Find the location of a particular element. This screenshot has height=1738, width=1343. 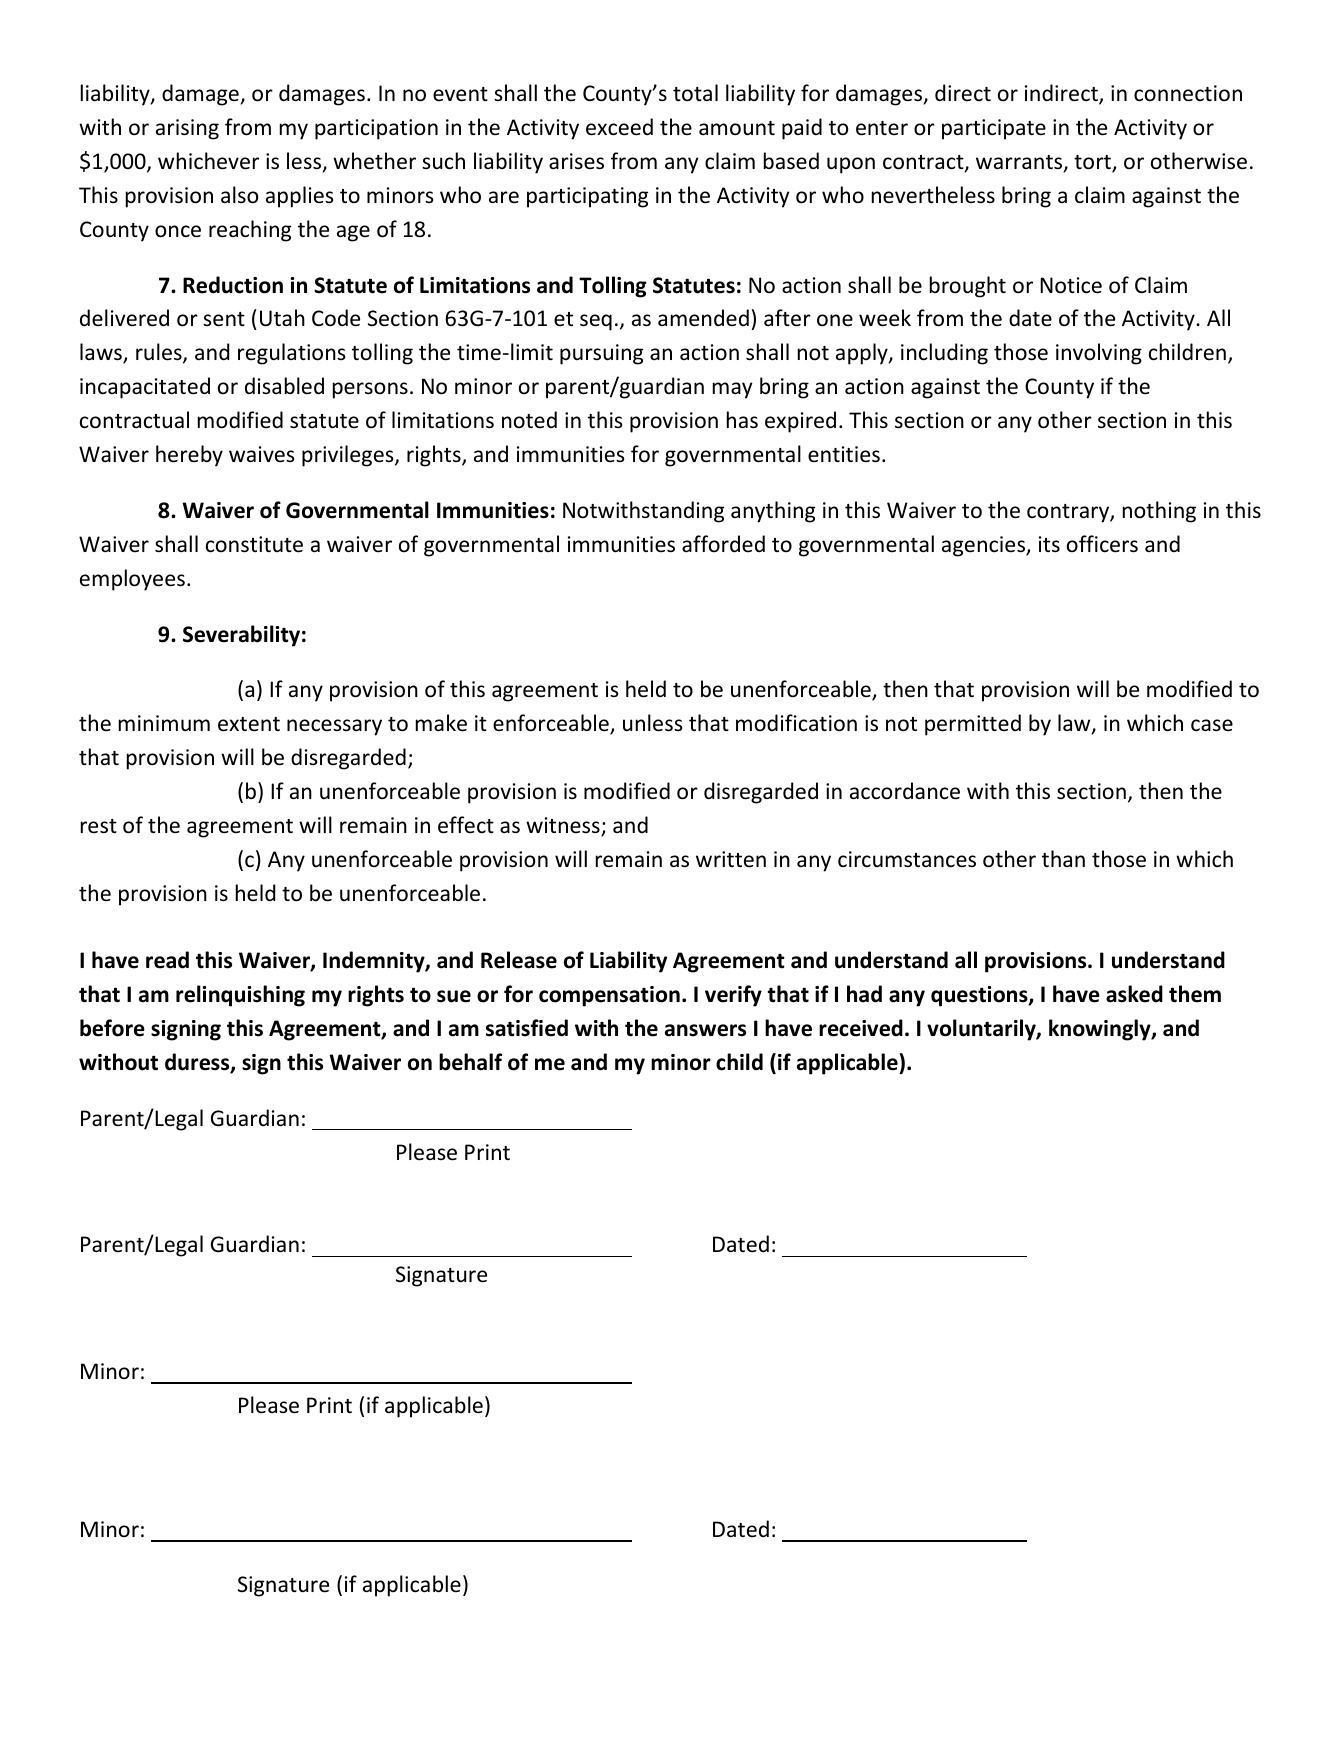

arising is located at coordinates (187, 129).
